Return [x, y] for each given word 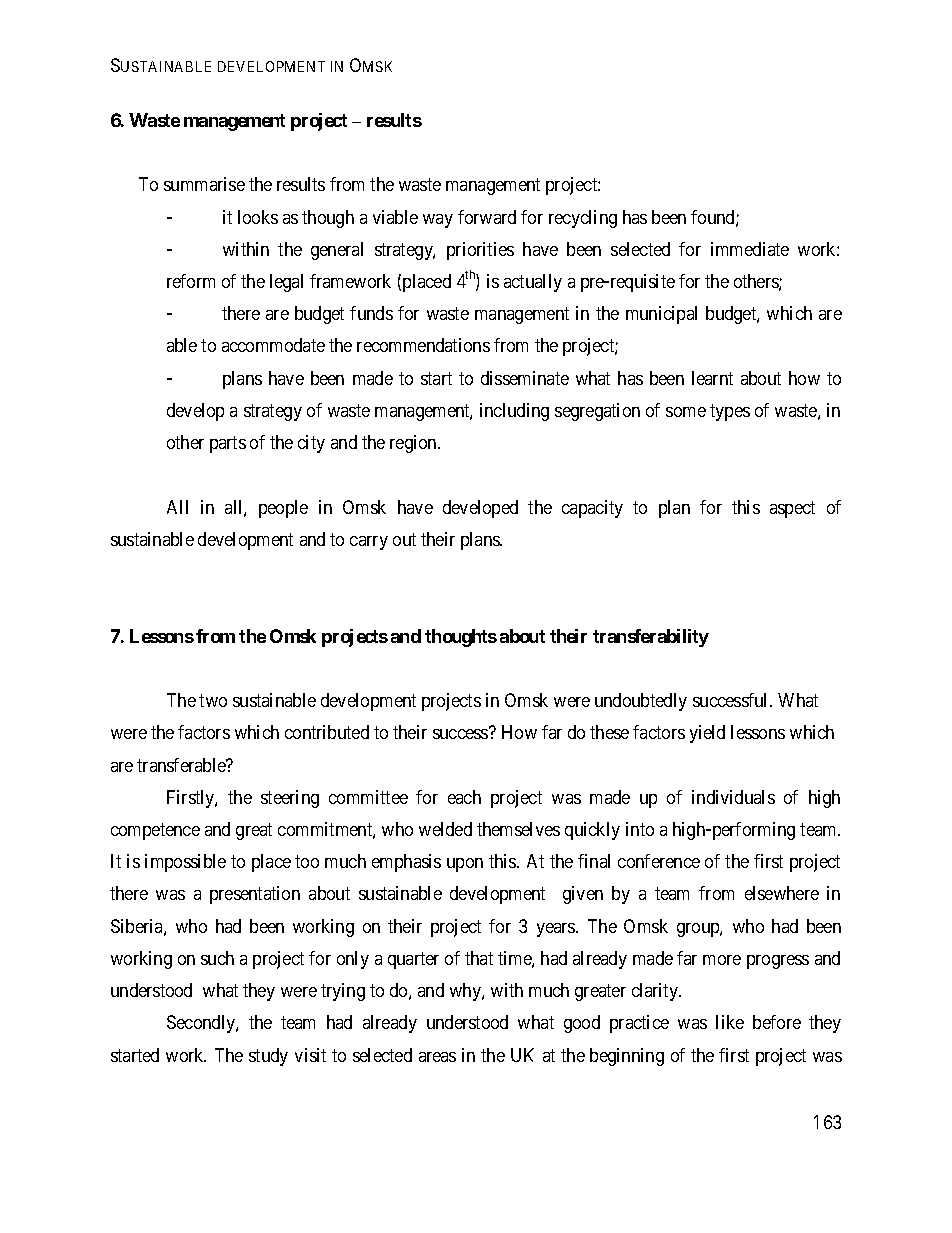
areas [437, 1057]
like [730, 1022]
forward [487, 217]
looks [258, 217]
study [268, 1057]
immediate [750, 249]
